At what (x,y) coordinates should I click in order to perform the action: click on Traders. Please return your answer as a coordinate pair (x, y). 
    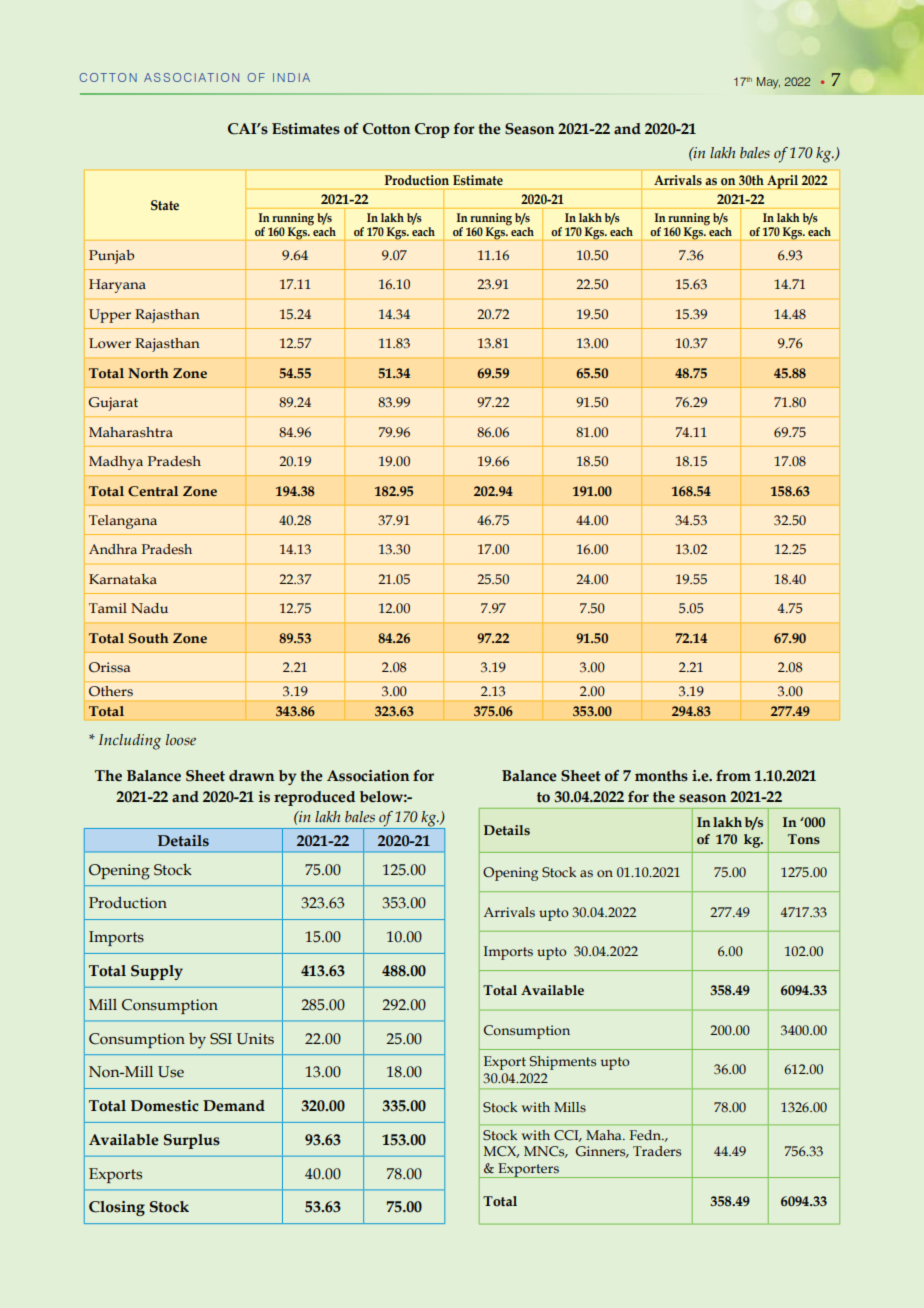
    Looking at the image, I should click on (657, 1151).
